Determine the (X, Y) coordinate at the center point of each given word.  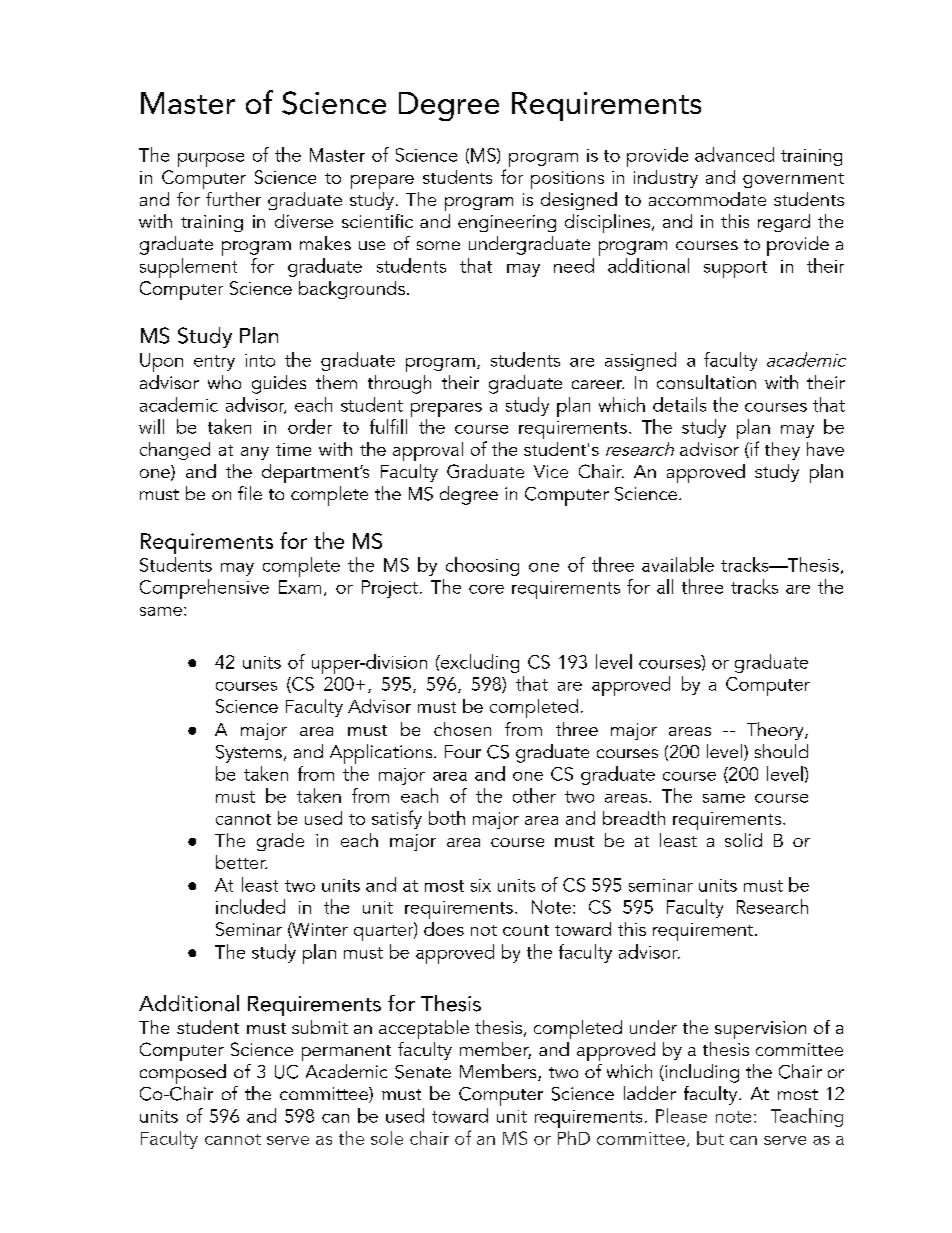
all (665, 586)
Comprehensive (204, 589)
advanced (734, 154)
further (233, 199)
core (486, 589)
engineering (507, 223)
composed (183, 1074)
